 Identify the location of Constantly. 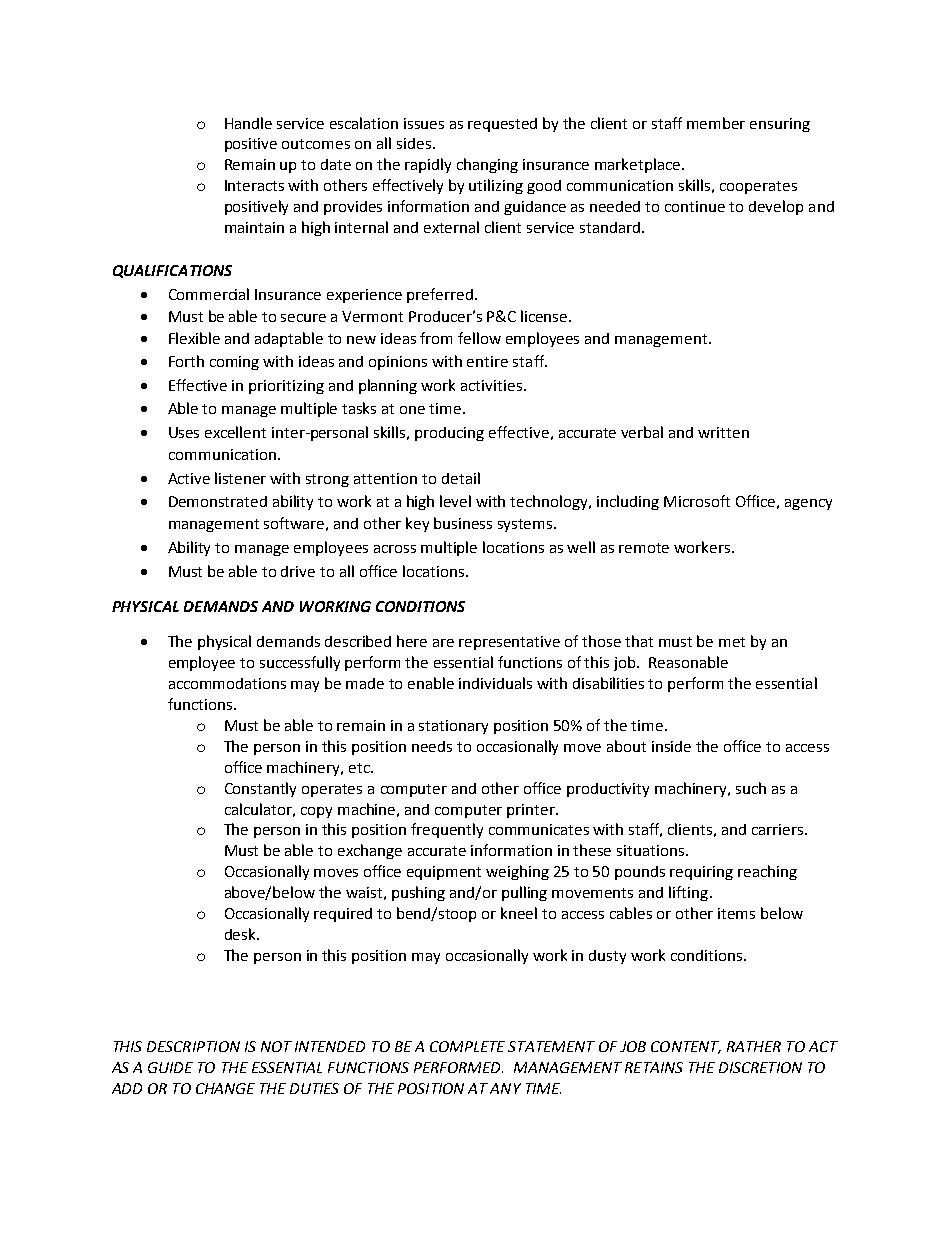
(260, 789).
